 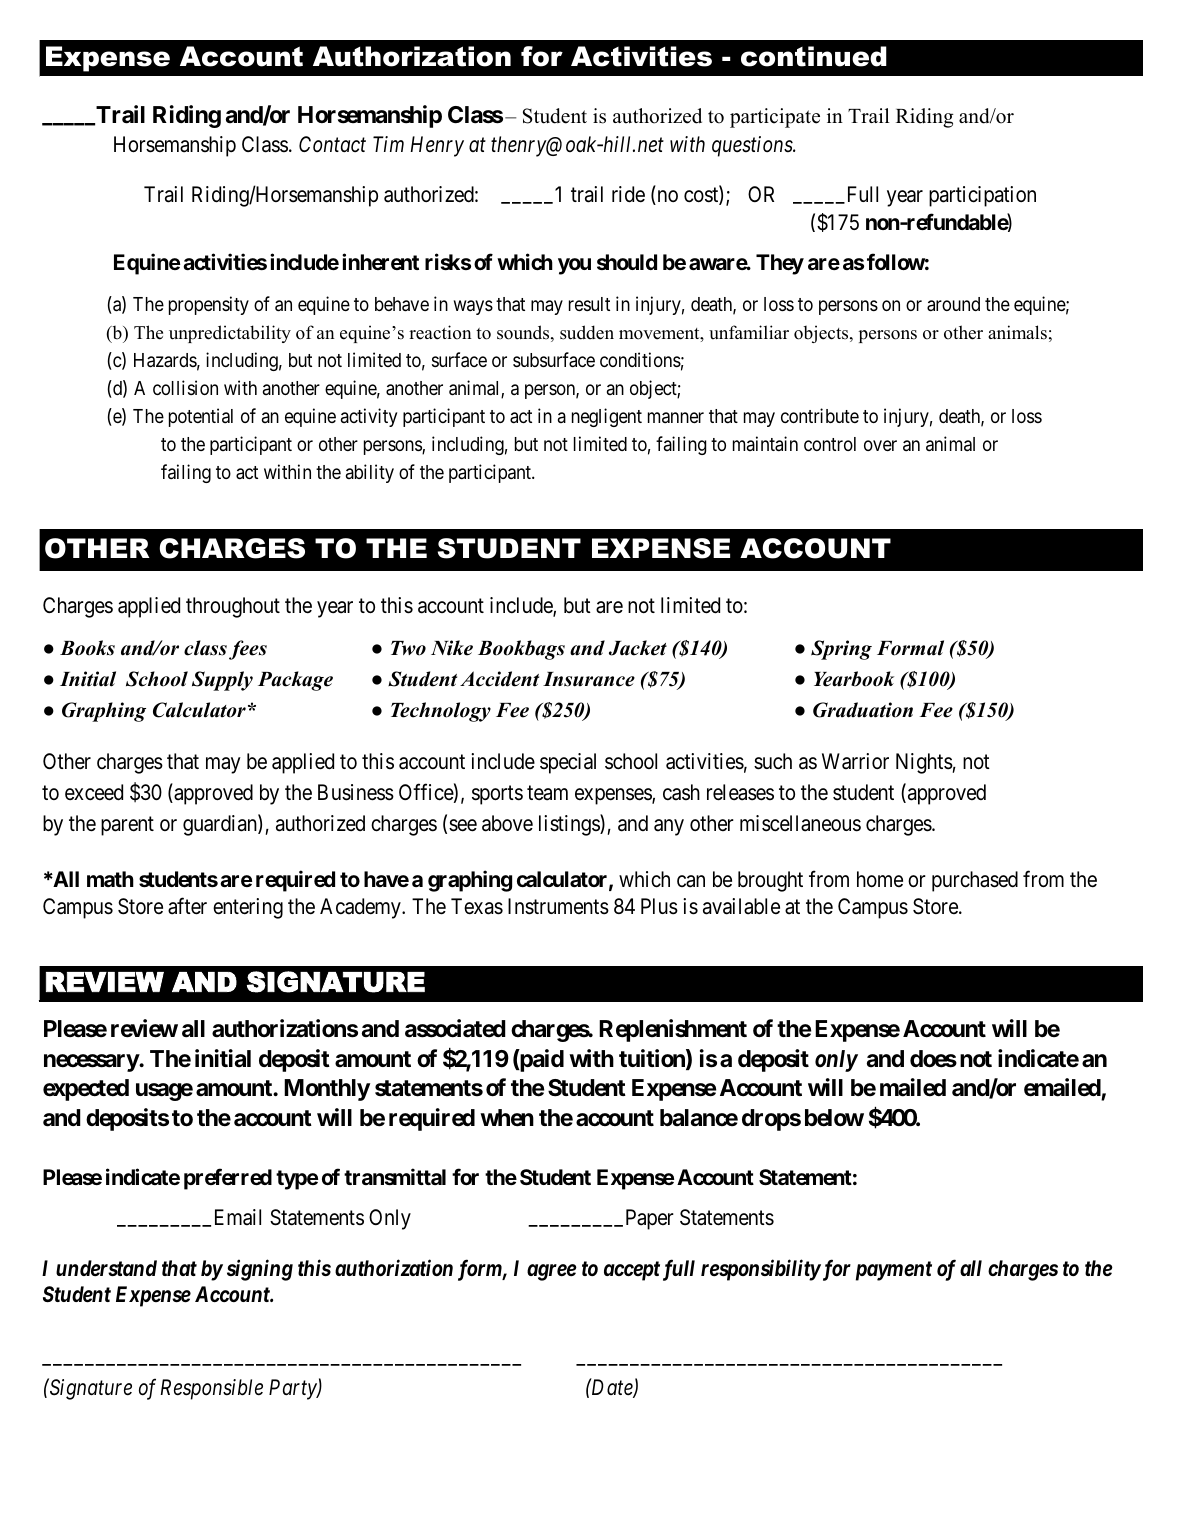 What do you see at coordinates (673, 1030) in the document?
I see `Replenishment` at bounding box center [673, 1030].
